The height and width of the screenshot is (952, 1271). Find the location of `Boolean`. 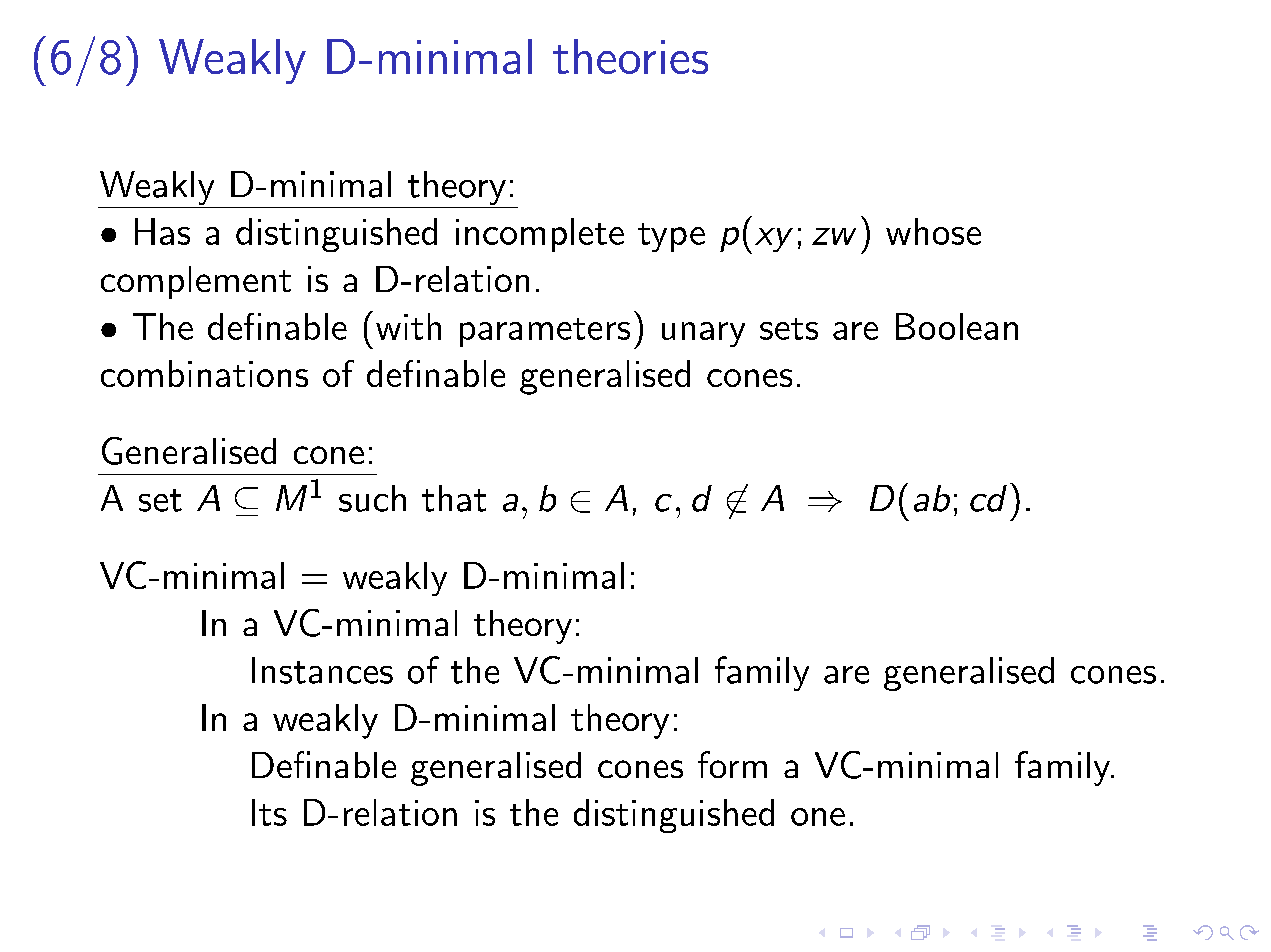

Boolean is located at coordinates (957, 326).
